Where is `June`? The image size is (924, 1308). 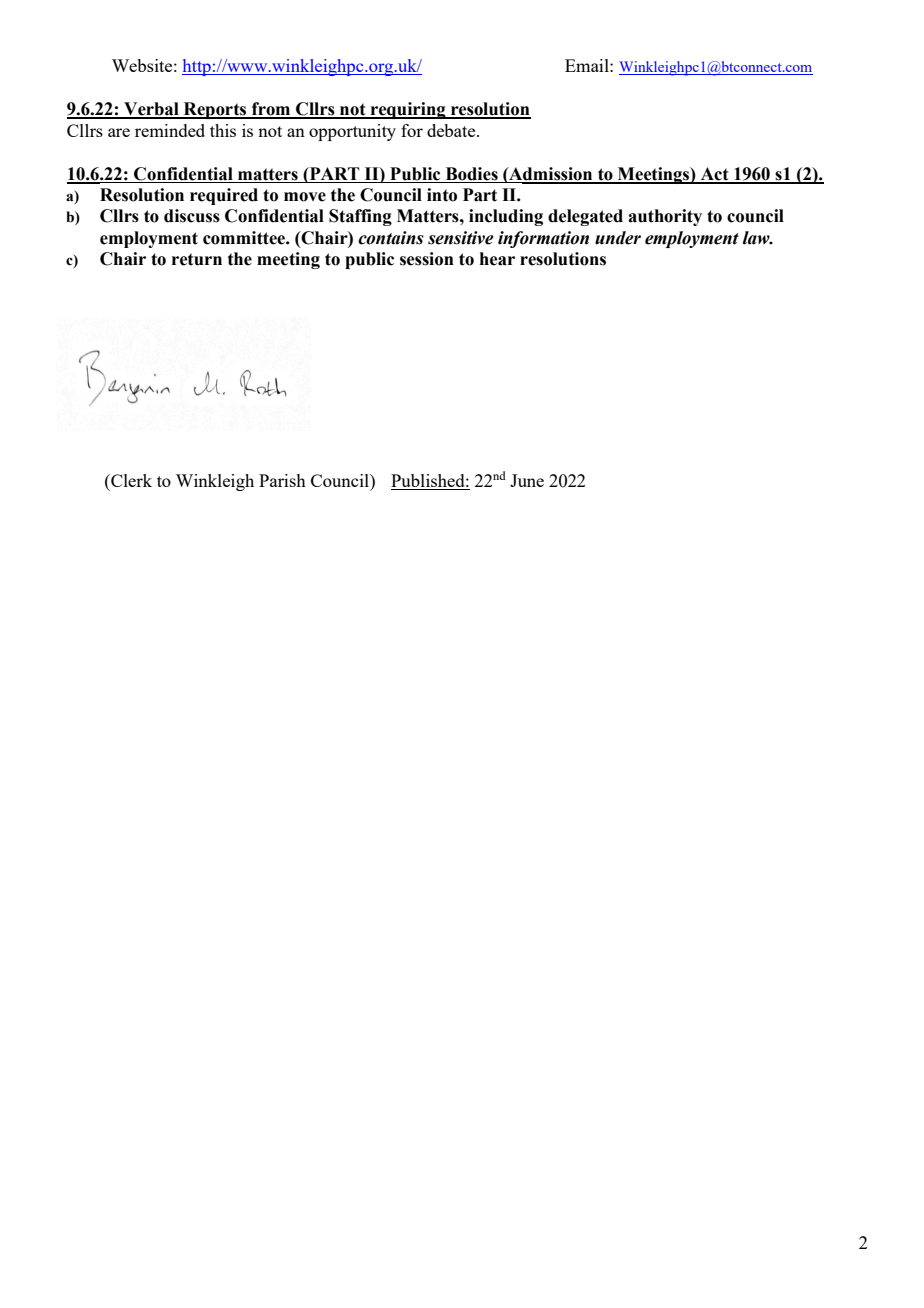
June is located at coordinates (527, 480).
